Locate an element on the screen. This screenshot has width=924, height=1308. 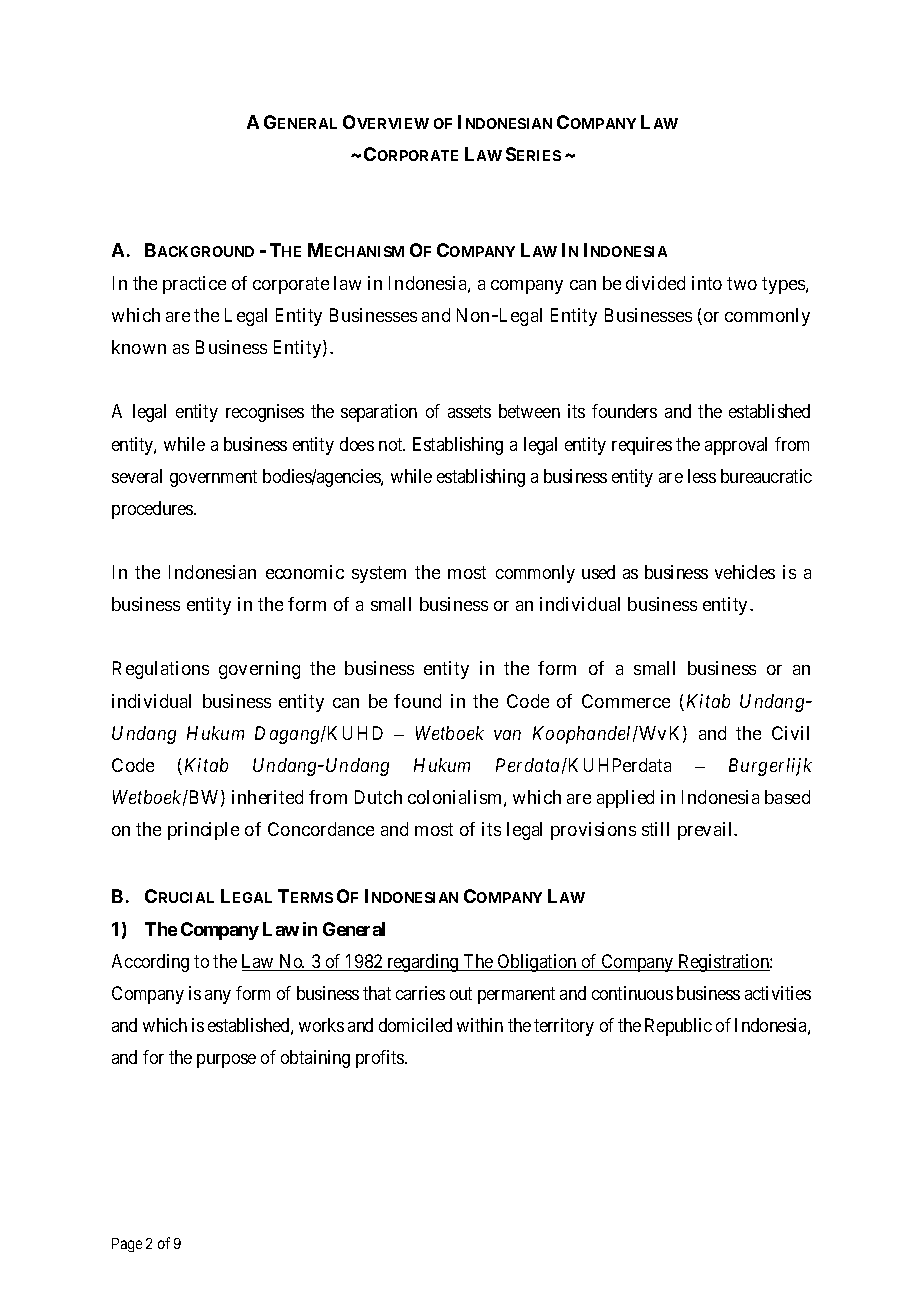
inherited is located at coordinates (267, 797).
